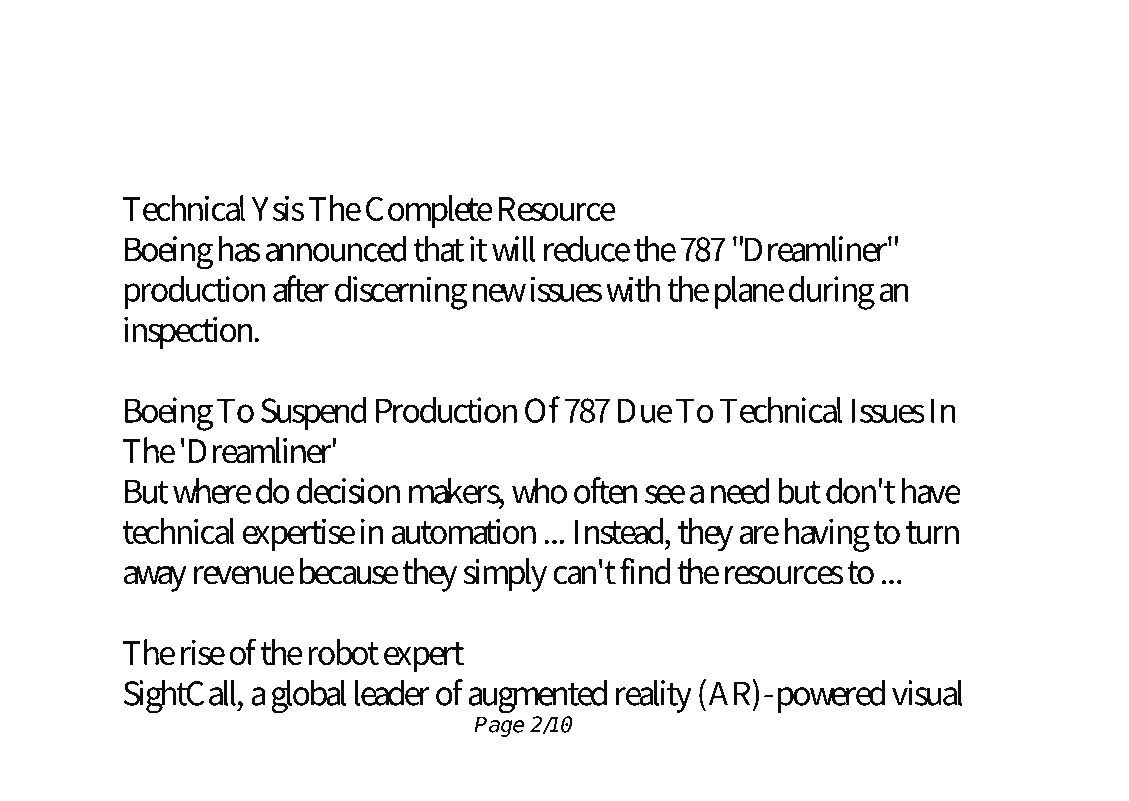 The width and height of the screenshot is (1129, 801). I want to click on have, so click(931, 490).
